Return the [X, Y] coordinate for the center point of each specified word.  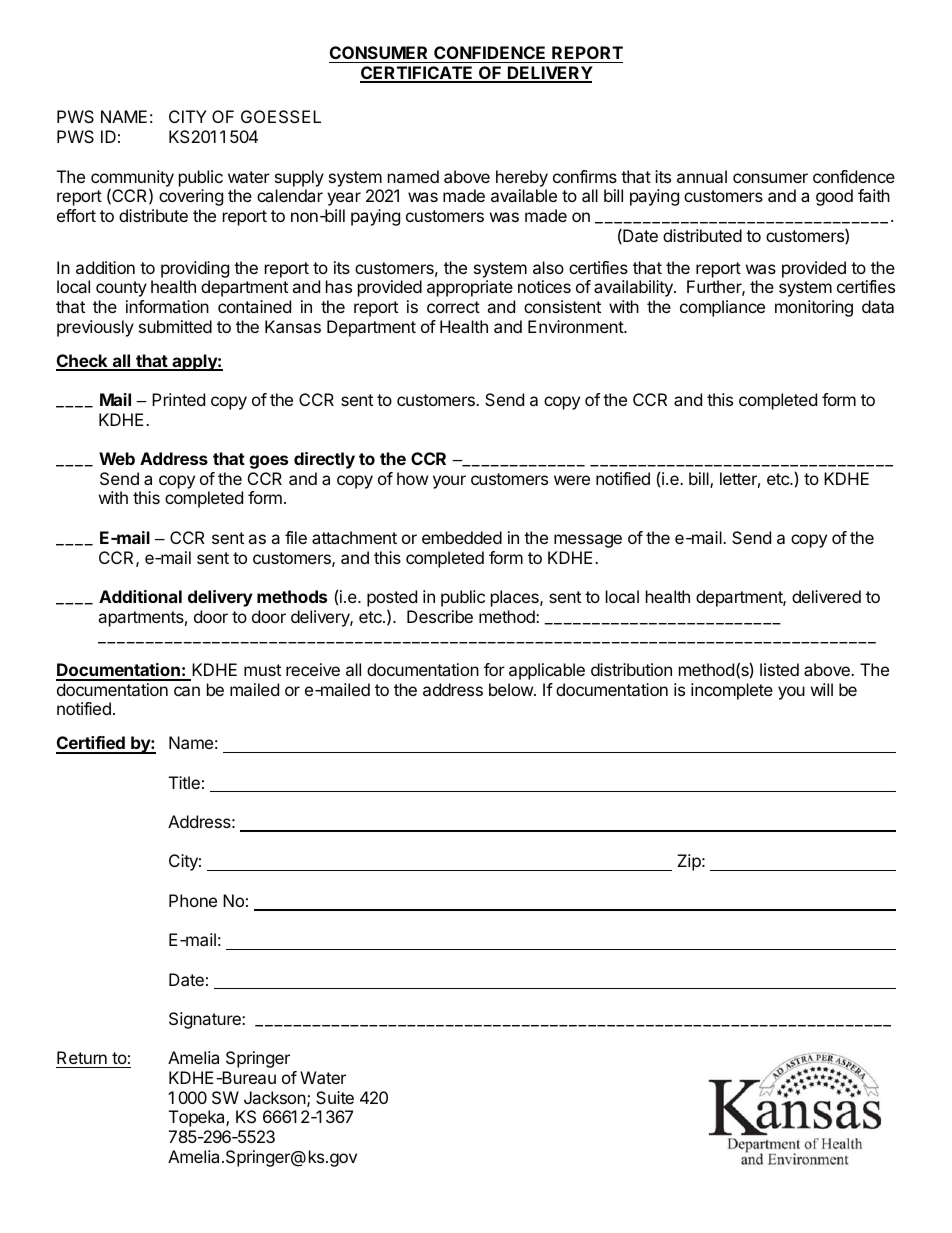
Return [82, 1059]
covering [191, 197]
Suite [335, 1097]
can [187, 691]
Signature [206, 1020]
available [524, 195]
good [834, 197]
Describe [440, 616]
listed [779, 669]
